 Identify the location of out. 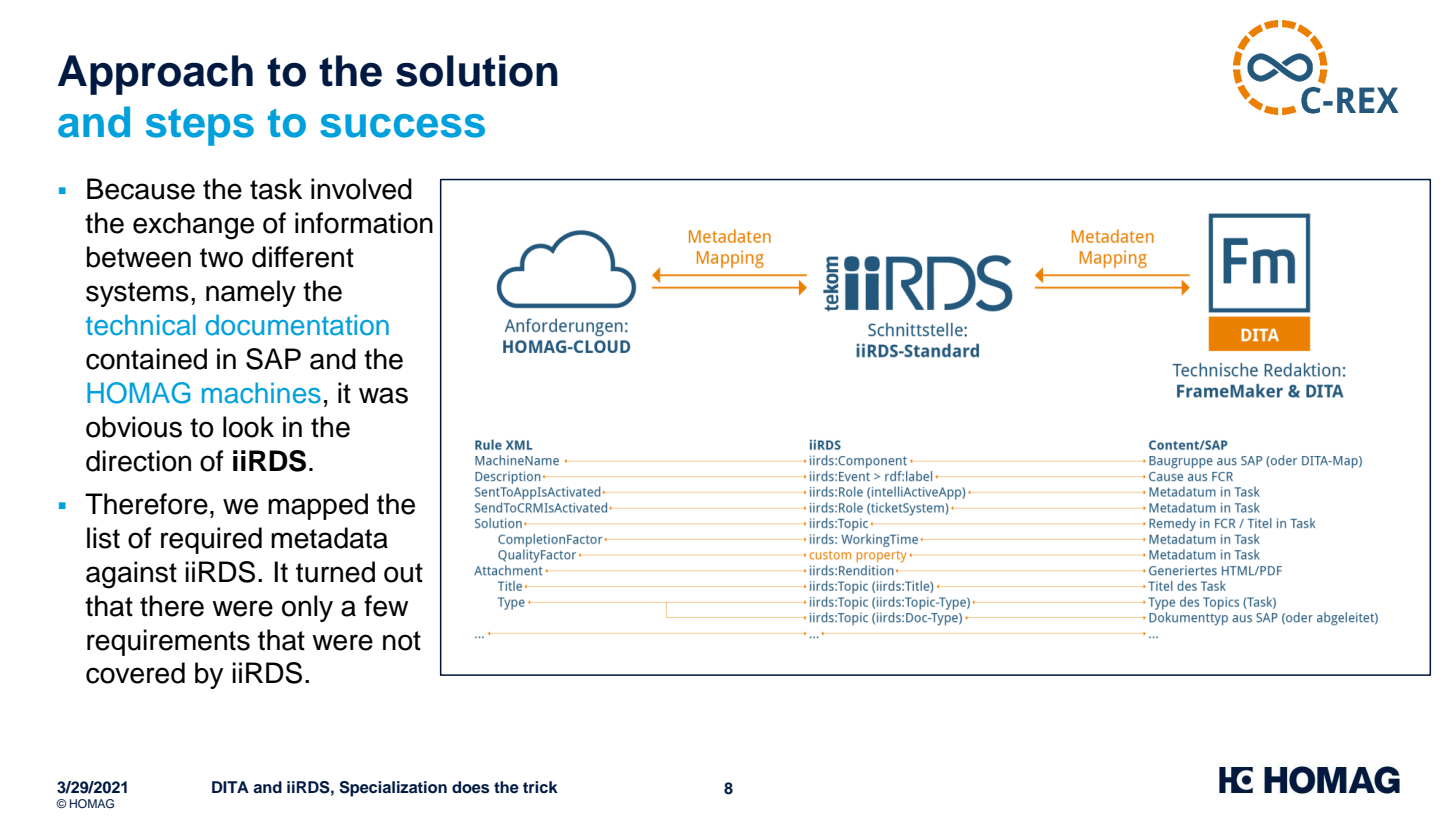
(403, 573).
